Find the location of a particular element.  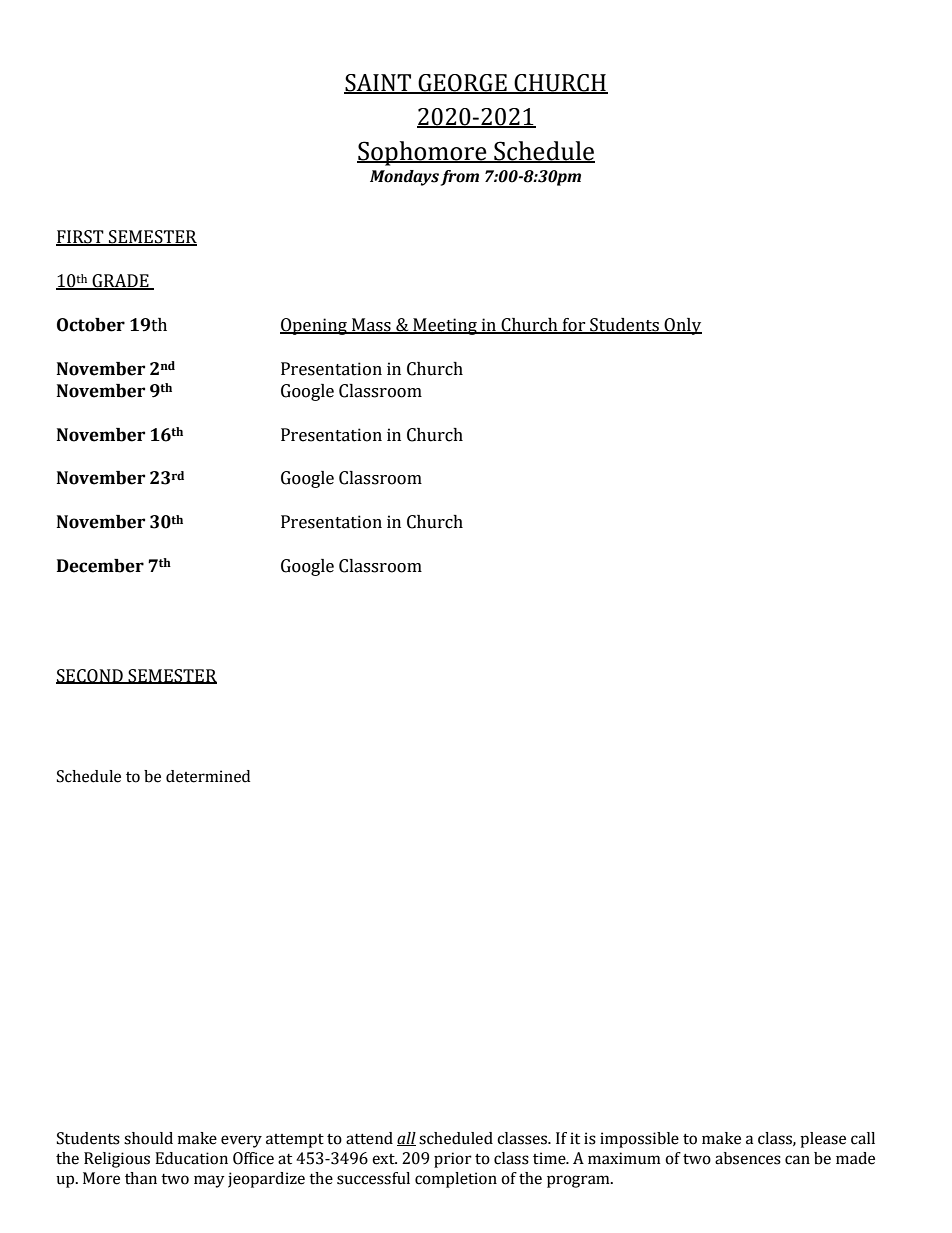

Only is located at coordinates (682, 326).
